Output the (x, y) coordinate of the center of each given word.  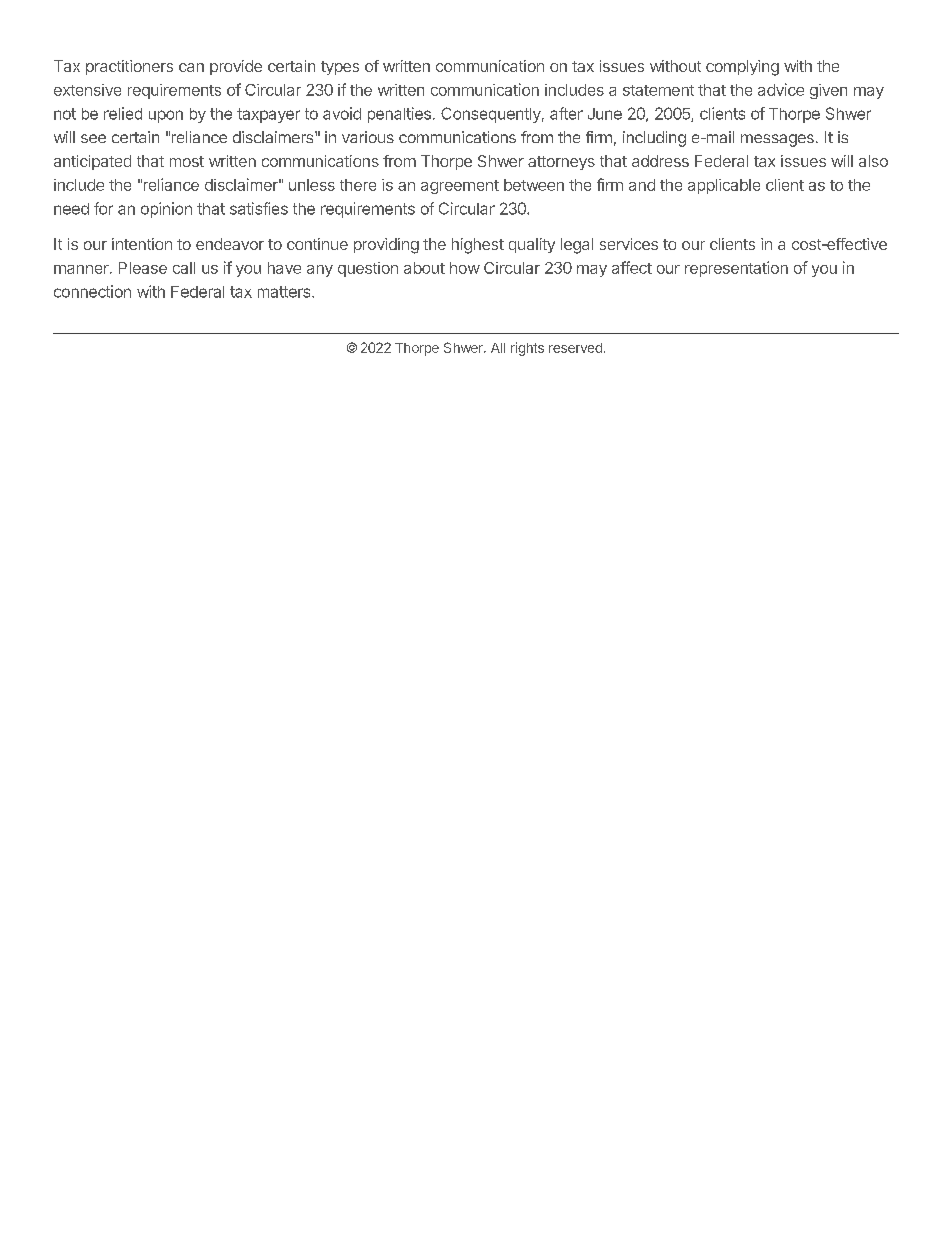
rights (527, 349)
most (187, 161)
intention (142, 244)
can (191, 67)
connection (92, 291)
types (340, 68)
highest (478, 246)
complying (742, 68)
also (873, 161)
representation (736, 269)
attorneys (561, 163)
